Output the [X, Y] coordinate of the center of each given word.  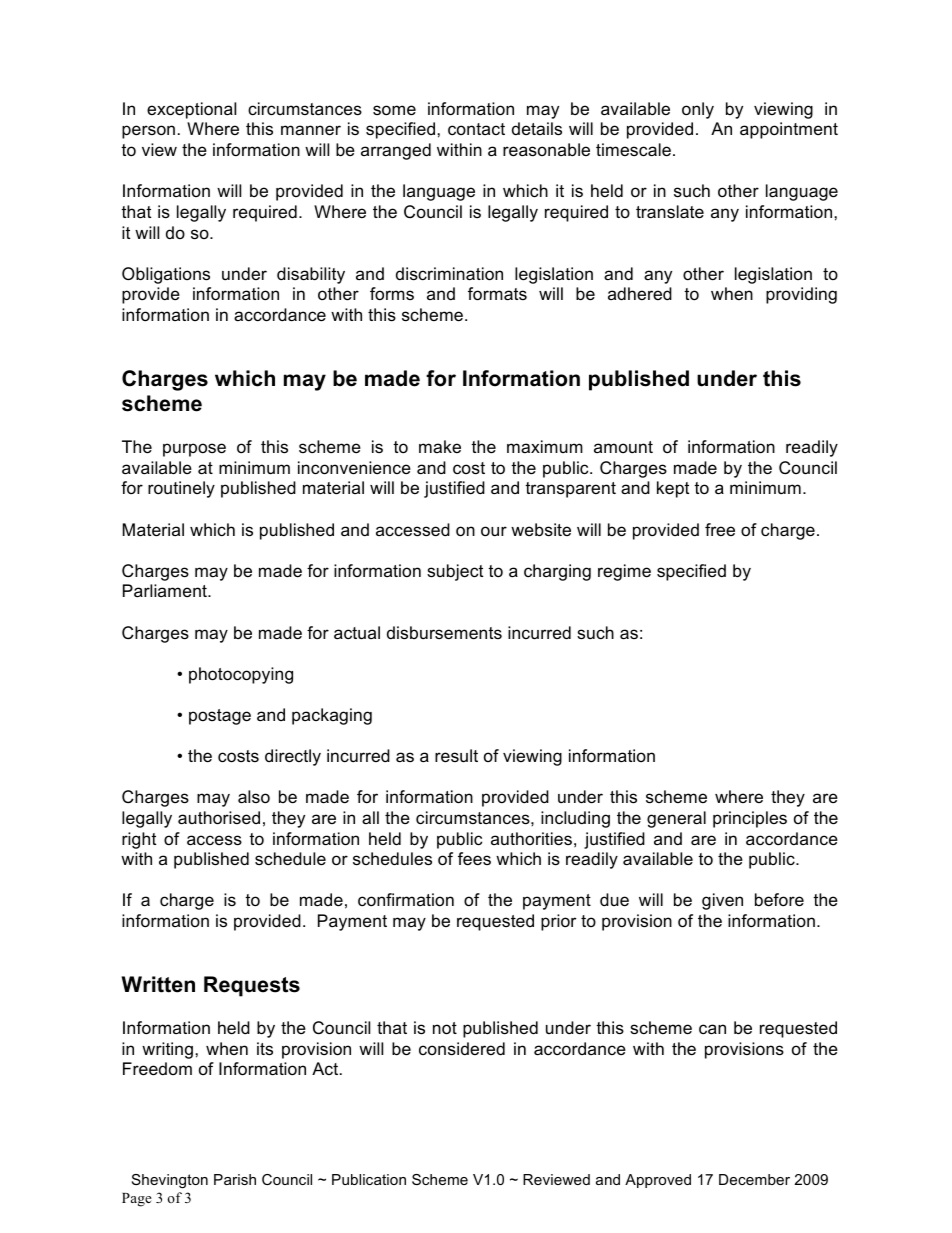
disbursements [444, 633]
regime [624, 572]
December [754, 1179]
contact [476, 129]
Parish [235, 1179]
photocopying [241, 675]
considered [462, 1048]
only [698, 110]
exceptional [191, 110]
